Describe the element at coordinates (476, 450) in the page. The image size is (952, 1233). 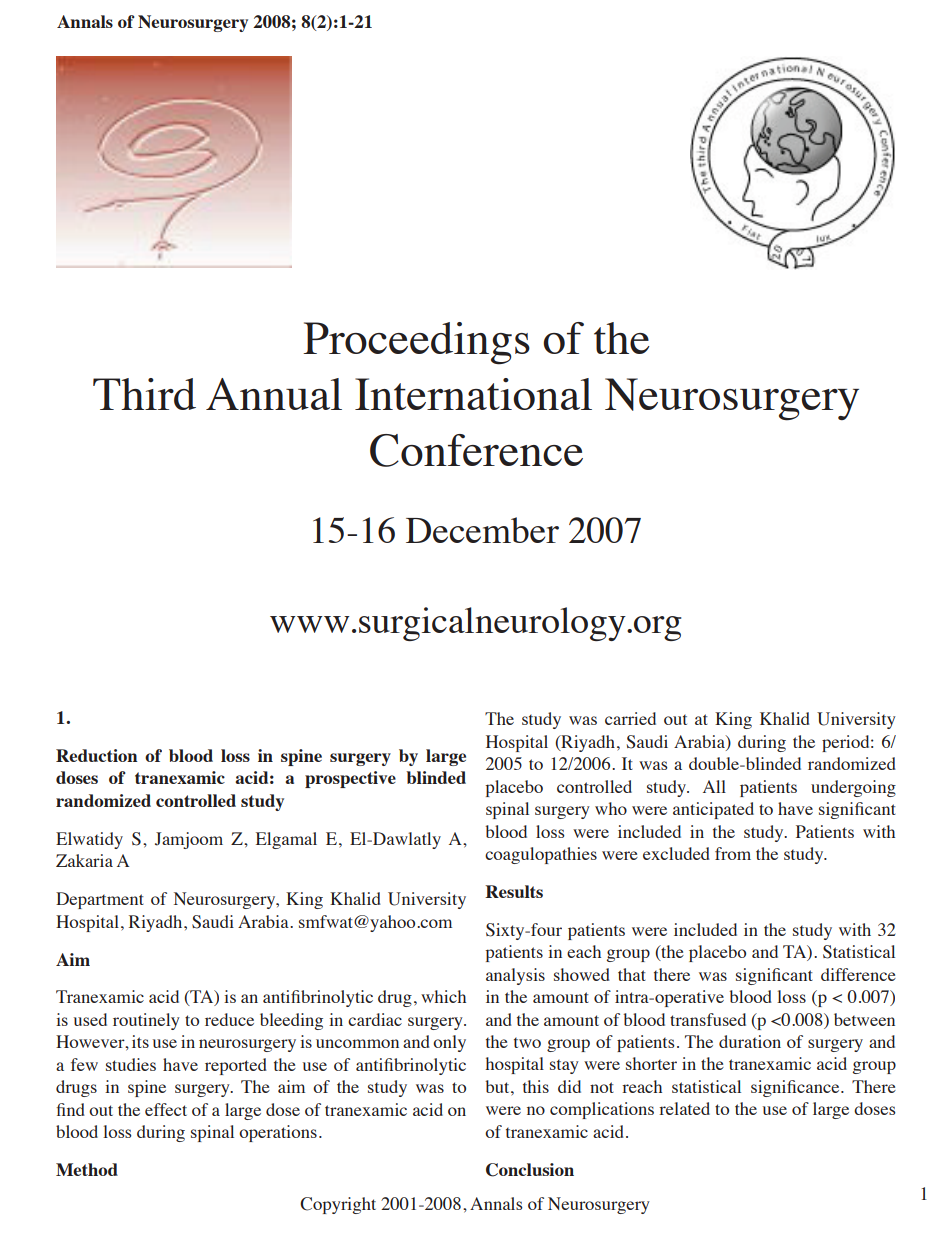
I see `Conference` at that location.
